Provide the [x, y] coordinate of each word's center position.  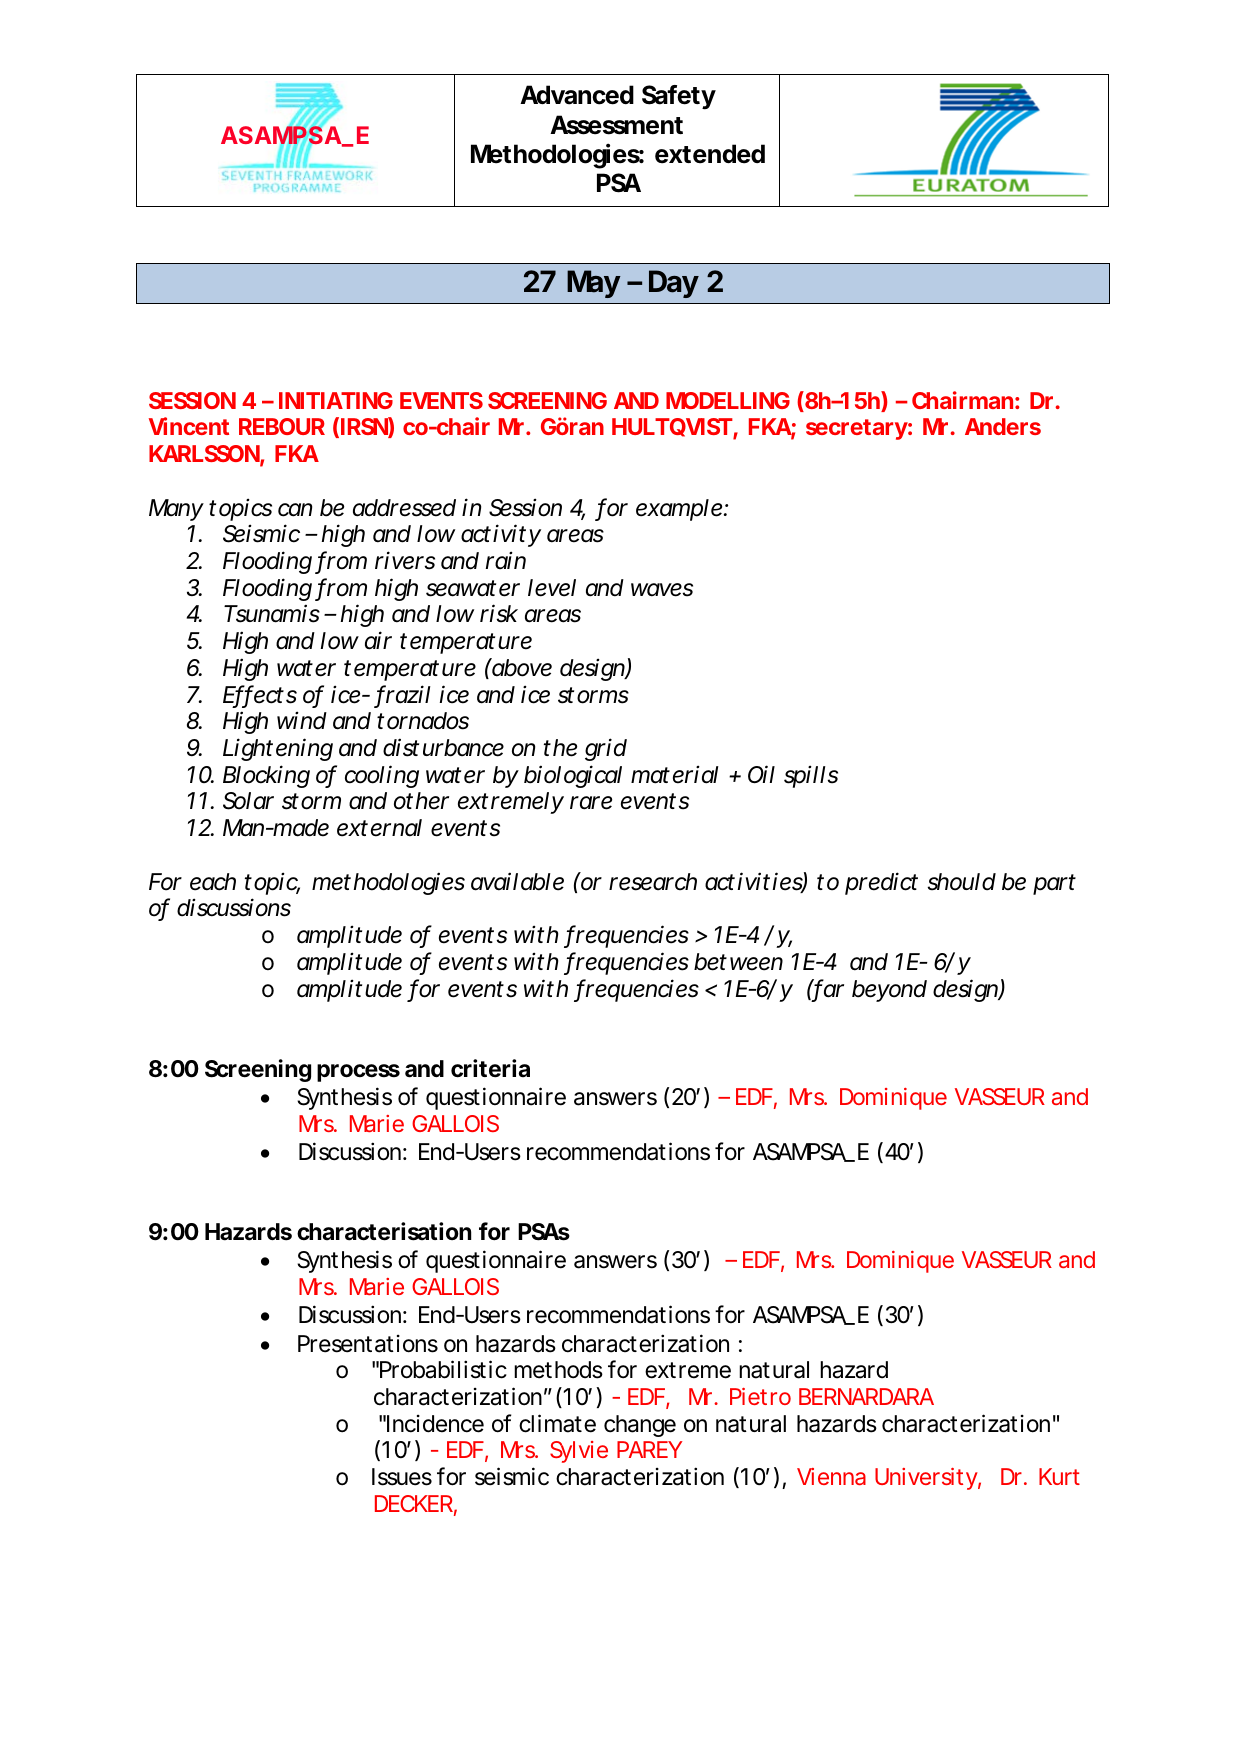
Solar [248, 801]
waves [662, 590]
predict [881, 883]
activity [500, 535]
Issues [402, 1477]
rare [591, 803]
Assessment [616, 125]
